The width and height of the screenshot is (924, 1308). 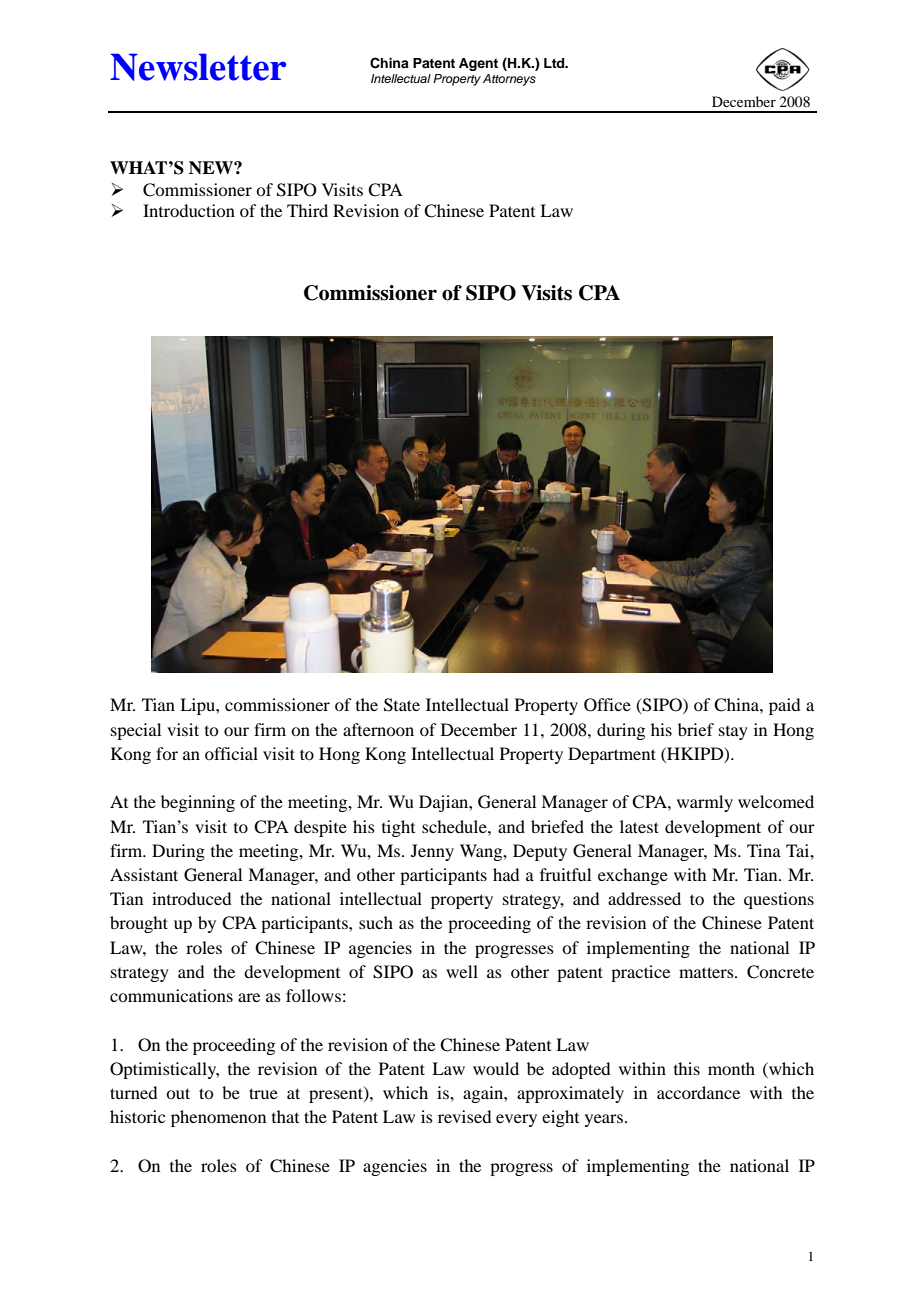 What do you see at coordinates (644, 898) in the screenshot?
I see `addressed` at bounding box center [644, 898].
